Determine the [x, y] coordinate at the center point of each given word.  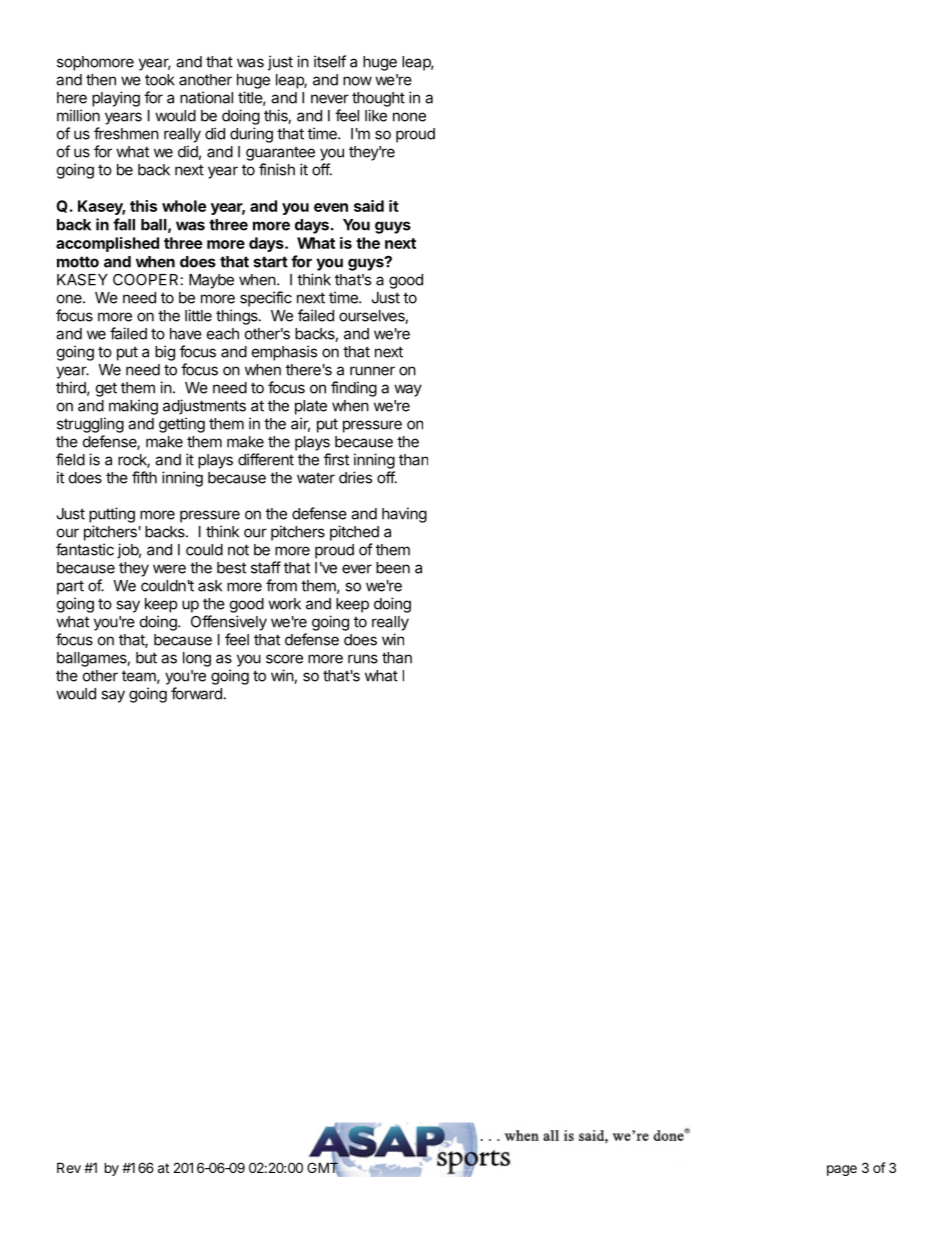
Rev [69, 1167]
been [393, 568]
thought [378, 99]
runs [363, 659]
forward [196, 693]
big [165, 353]
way [408, 390]
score [284, 659]
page [842, 1170]
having [404, 515]
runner [372, 371]
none [409, 117]
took [160, 80]
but [146, 658]
